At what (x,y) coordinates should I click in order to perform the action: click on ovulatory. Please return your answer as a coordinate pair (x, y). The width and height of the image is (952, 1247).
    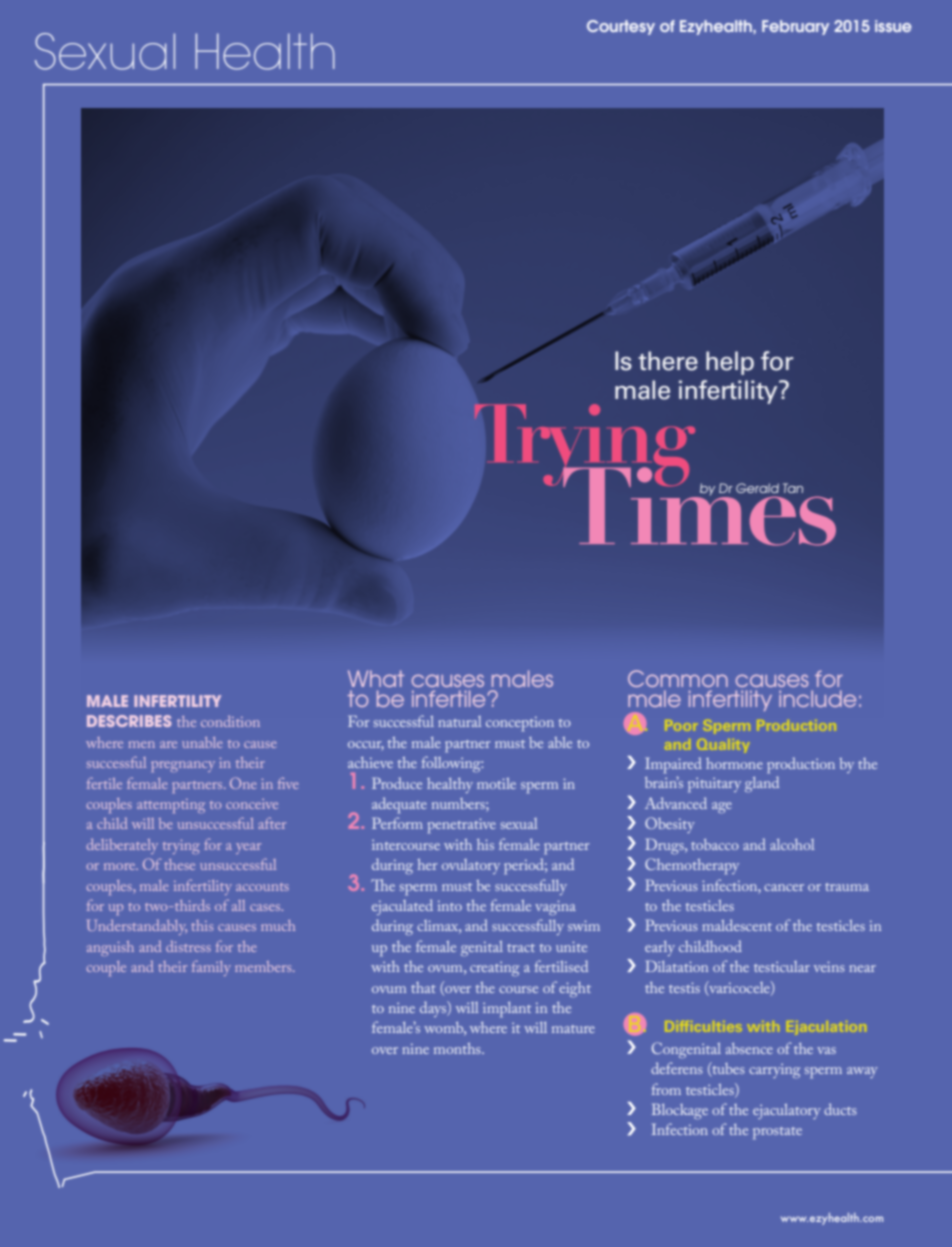
    Looking at the image, I should click on (471, 866).
